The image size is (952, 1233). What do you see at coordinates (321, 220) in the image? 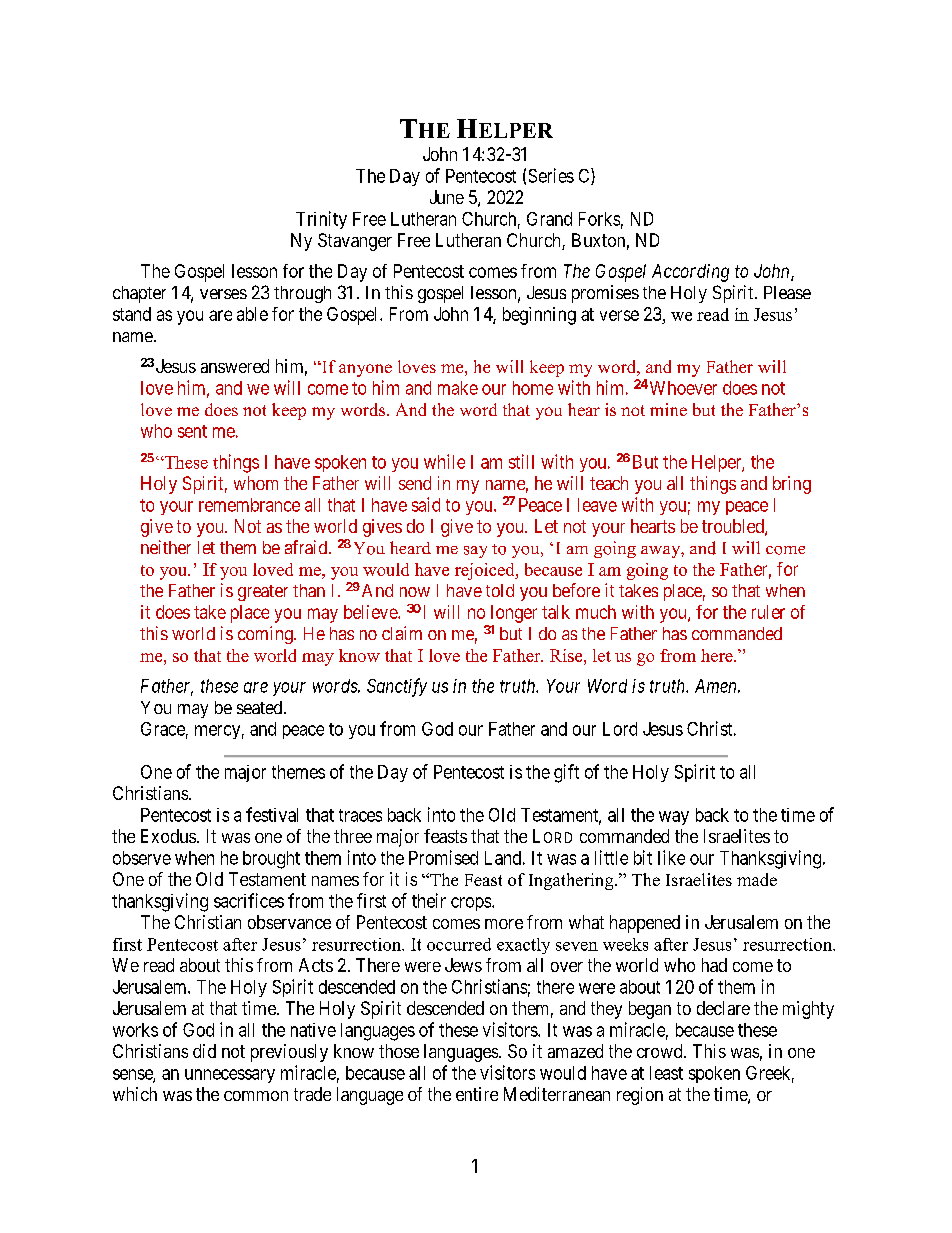
I see `Trinity` at bounding box center [321, 220].
